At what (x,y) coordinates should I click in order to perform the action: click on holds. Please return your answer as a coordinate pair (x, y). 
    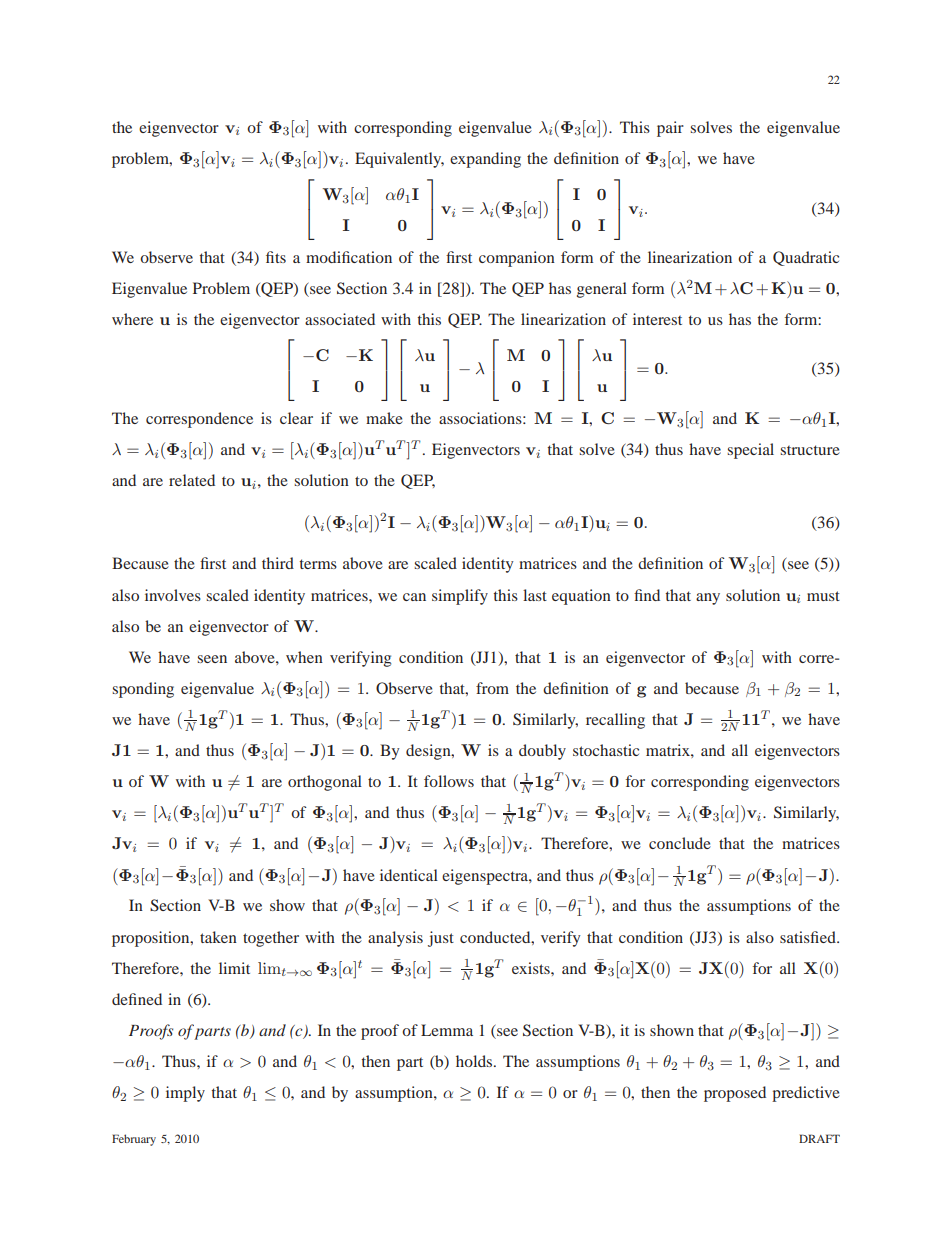
    Looking at the image, I should click on (475, 1061).
